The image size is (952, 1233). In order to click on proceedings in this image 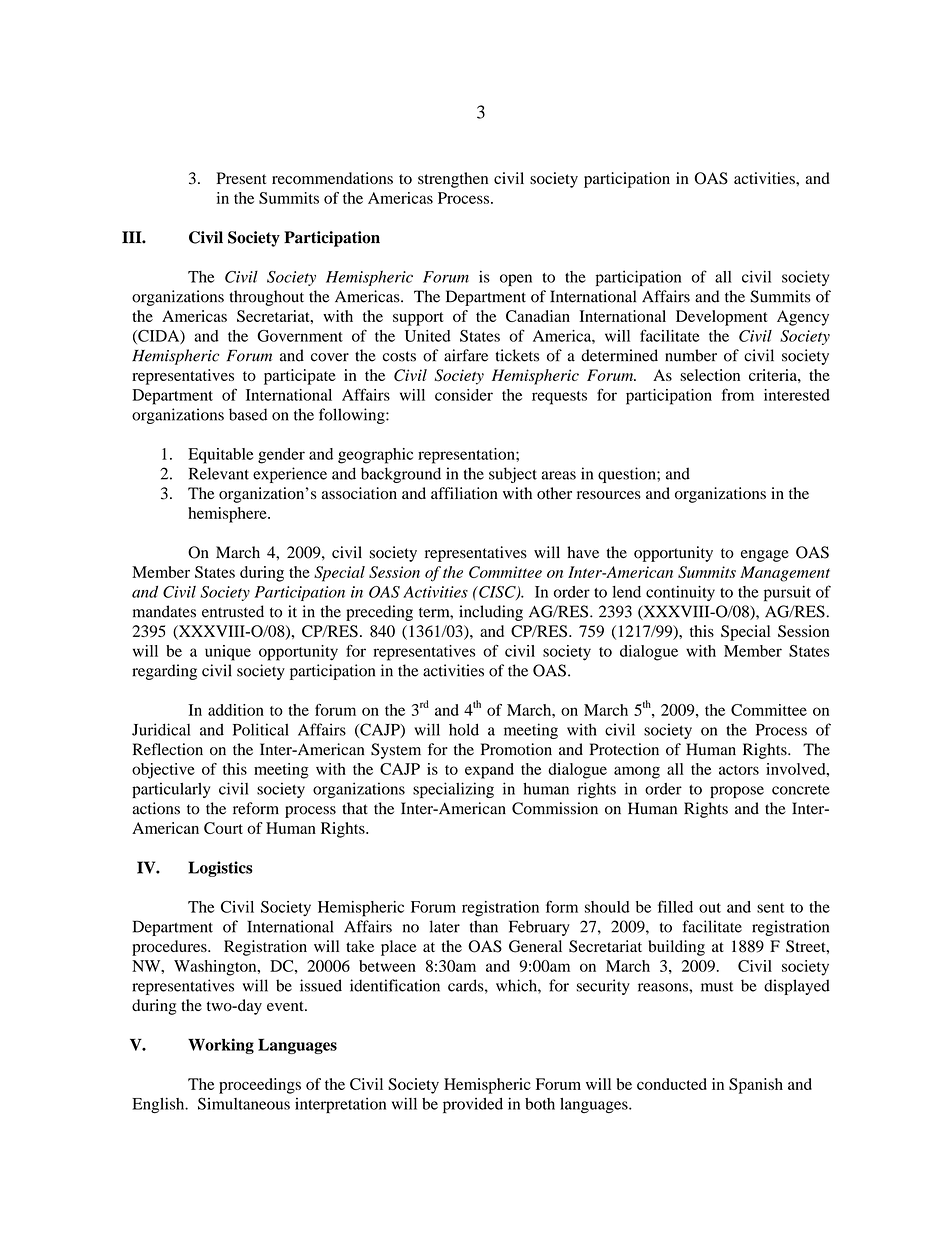, I will do `click(260, 1086)`.
